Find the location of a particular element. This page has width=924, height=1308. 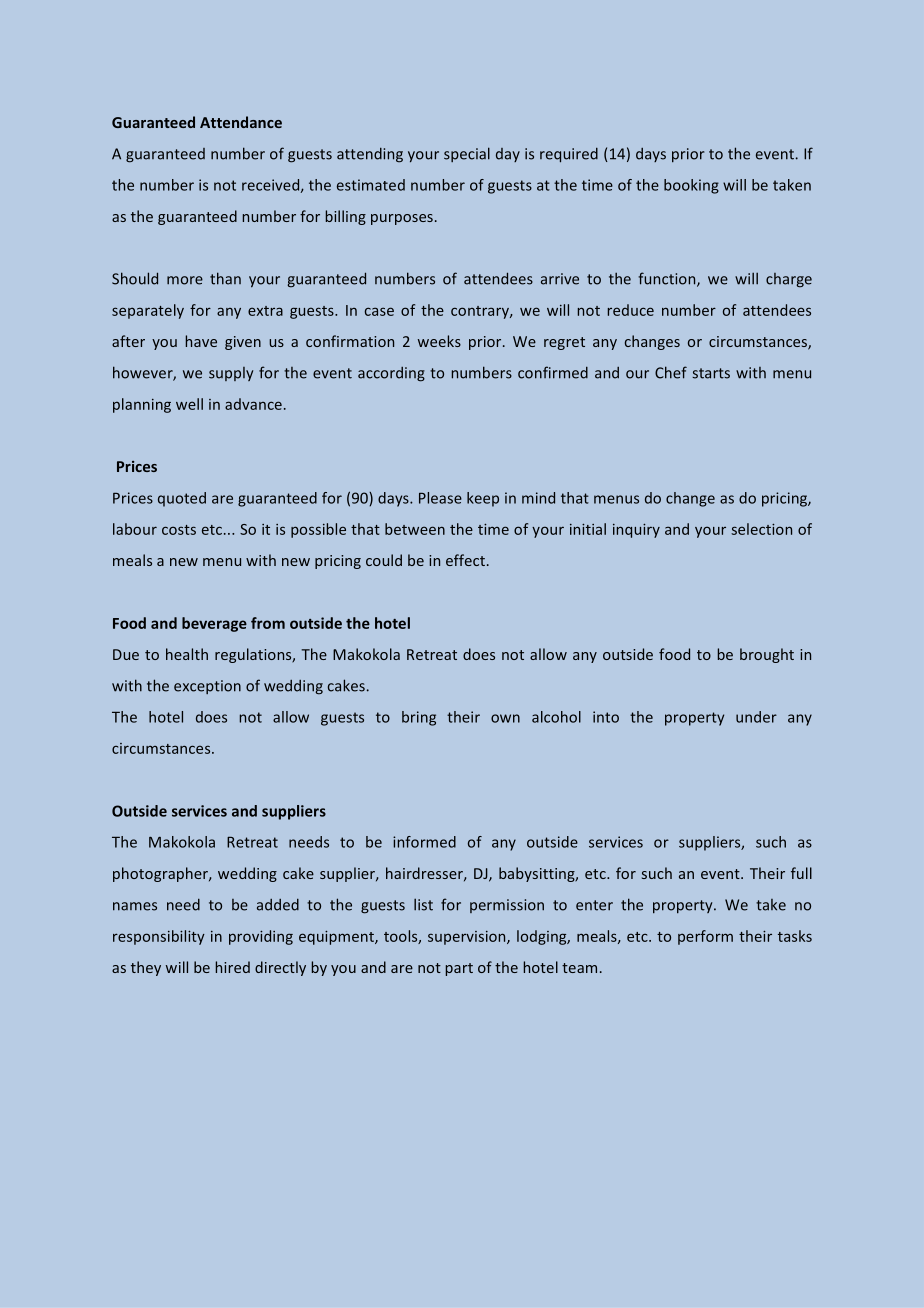

booking is located at coordinates (691, 186).
